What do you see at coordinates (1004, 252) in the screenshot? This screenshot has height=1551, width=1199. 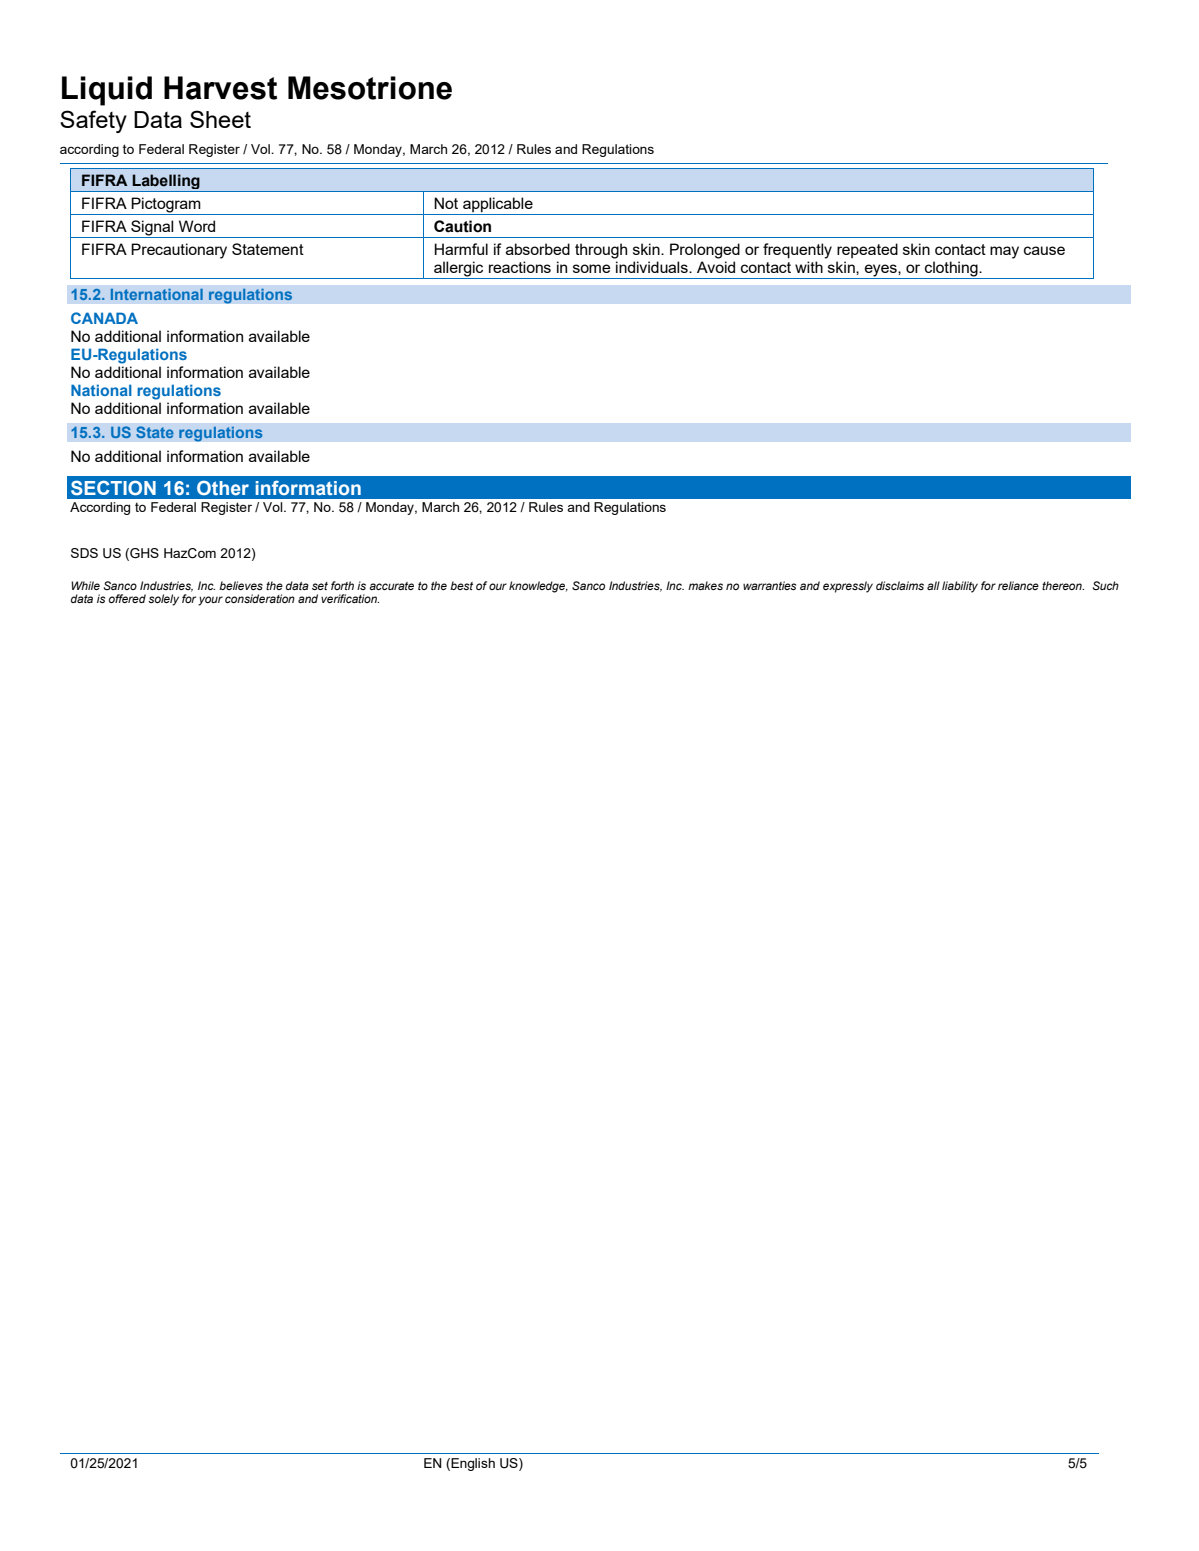 I see `may` at bounding box center [1004, 252].
